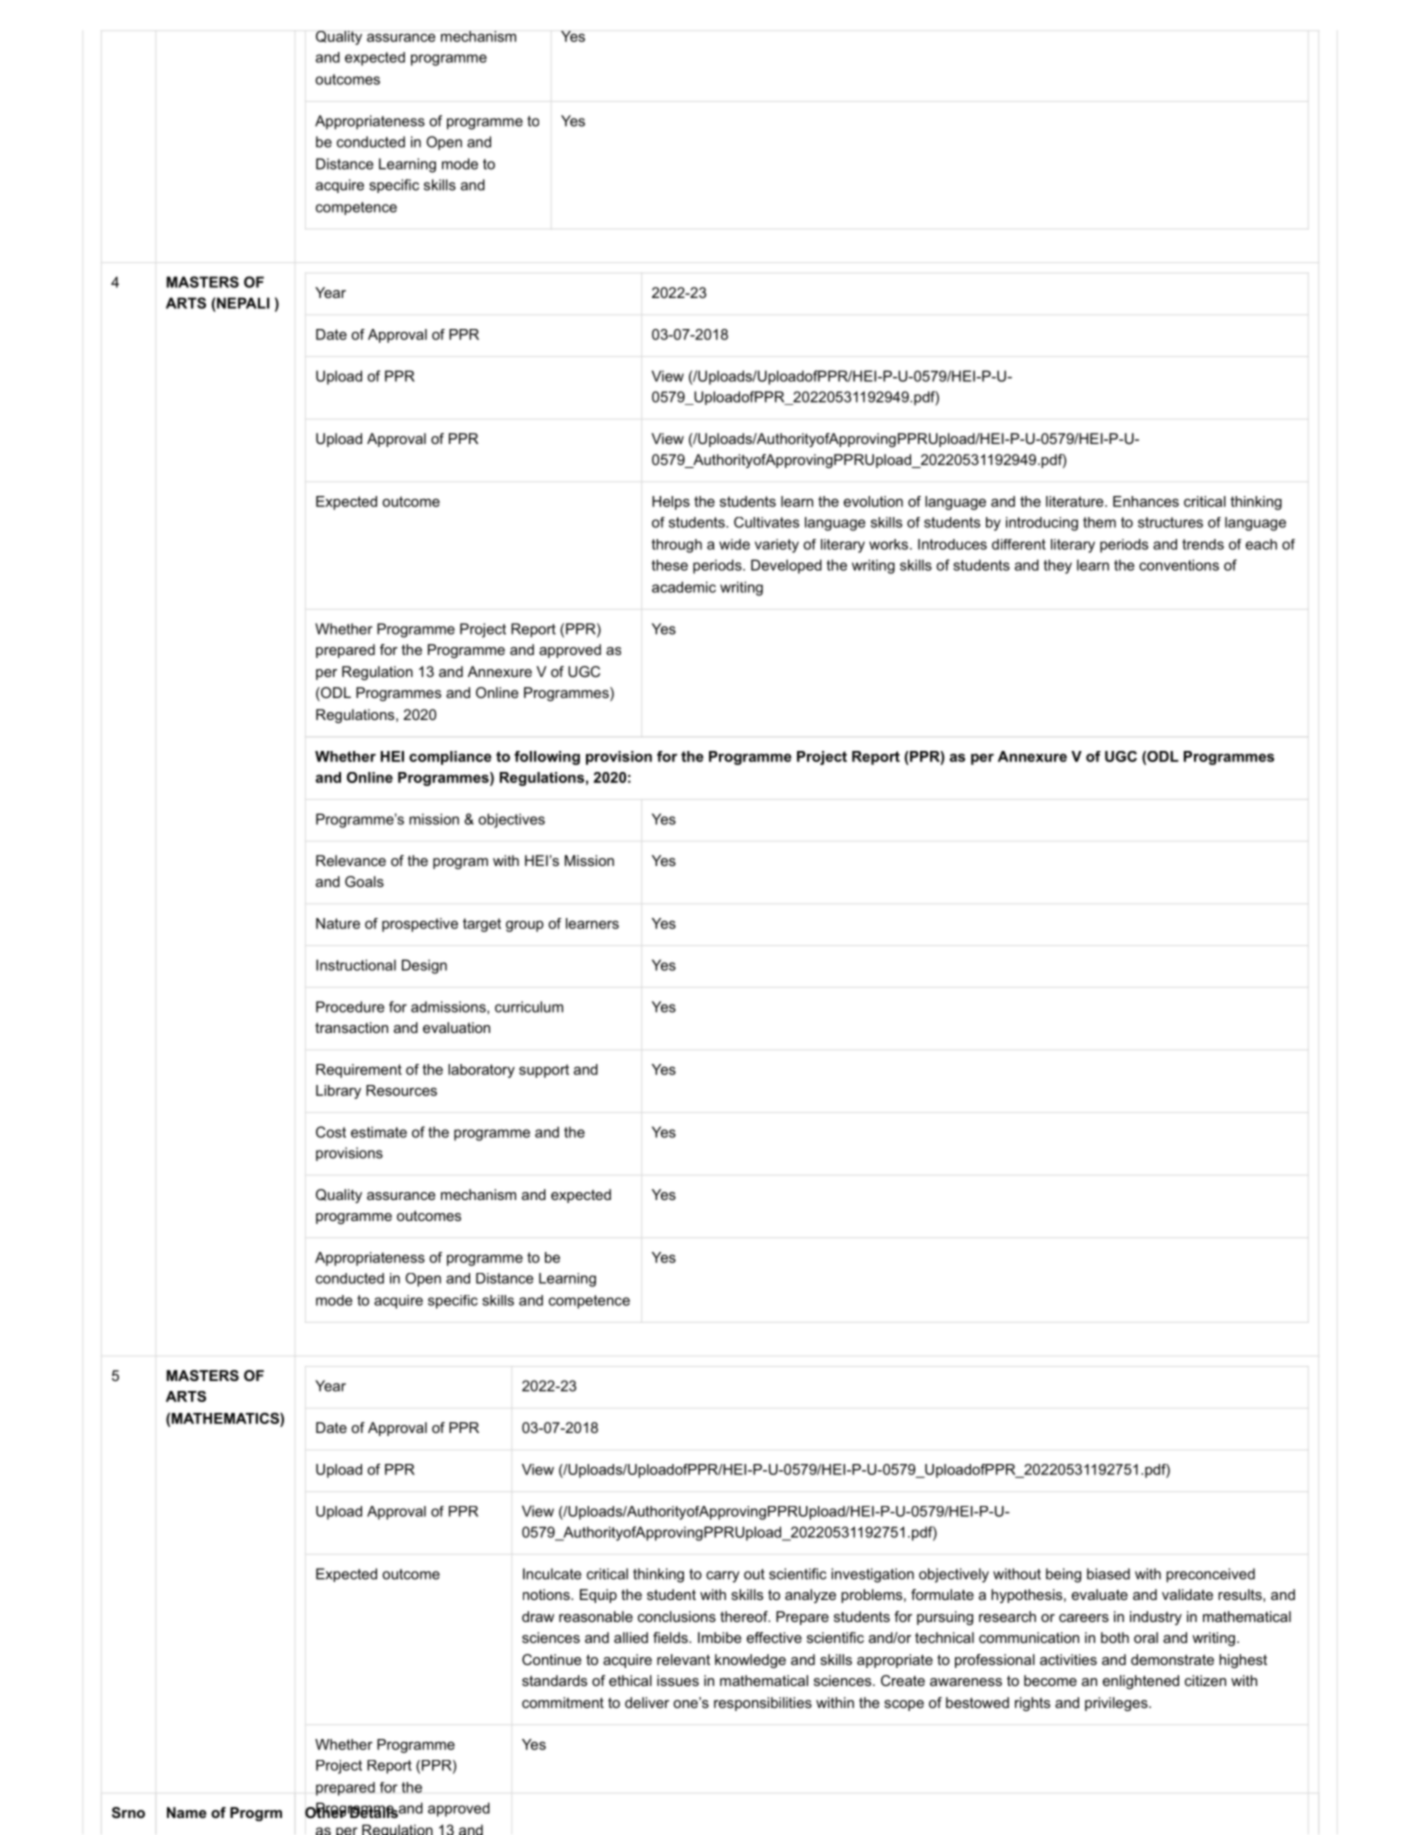  I want to click on support, so click(544, 1071).
